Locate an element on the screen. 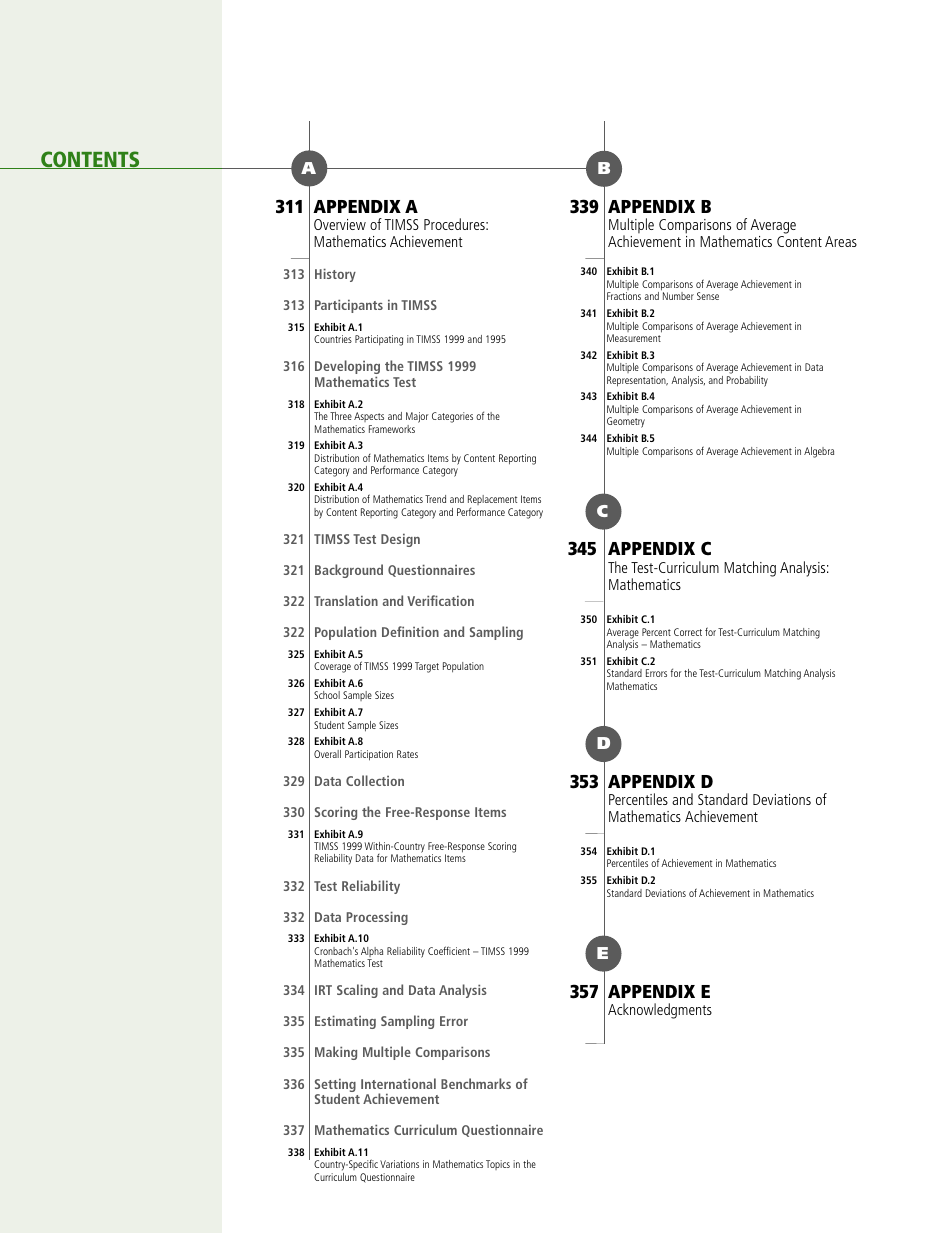  Collection is located at coordinates (375, 780).
